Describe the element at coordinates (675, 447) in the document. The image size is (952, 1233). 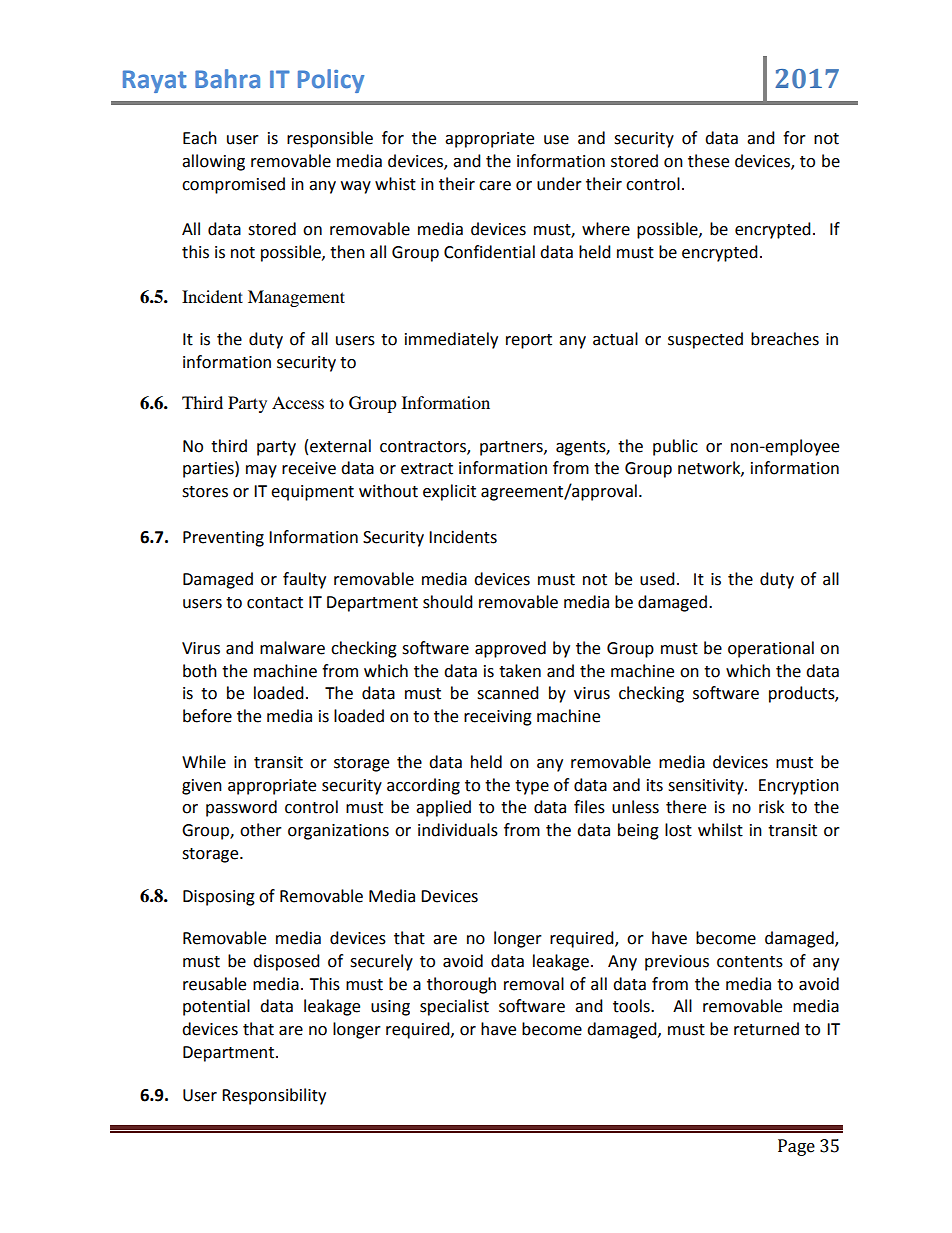
I see `public` at that location.
